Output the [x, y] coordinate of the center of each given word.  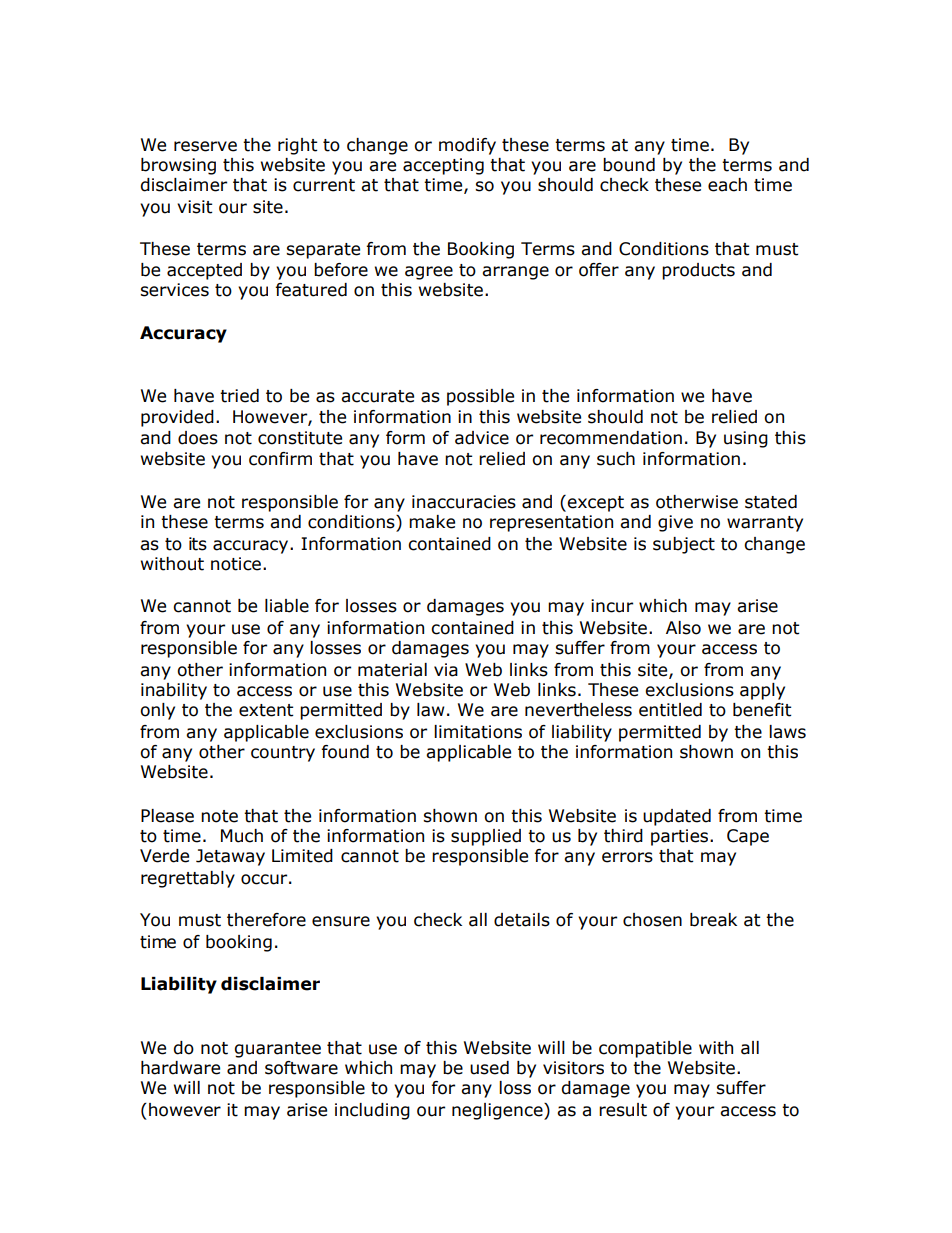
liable [287, 606]
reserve [205, 146]
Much [242, 836]
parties [681, 837]
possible [480, 397]
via [446, 670]
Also [683, 628]
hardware [180, 1068]
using [746, 439]
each [727, 185]
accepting [443, 166]
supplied [486, 837]
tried [239, 396]
